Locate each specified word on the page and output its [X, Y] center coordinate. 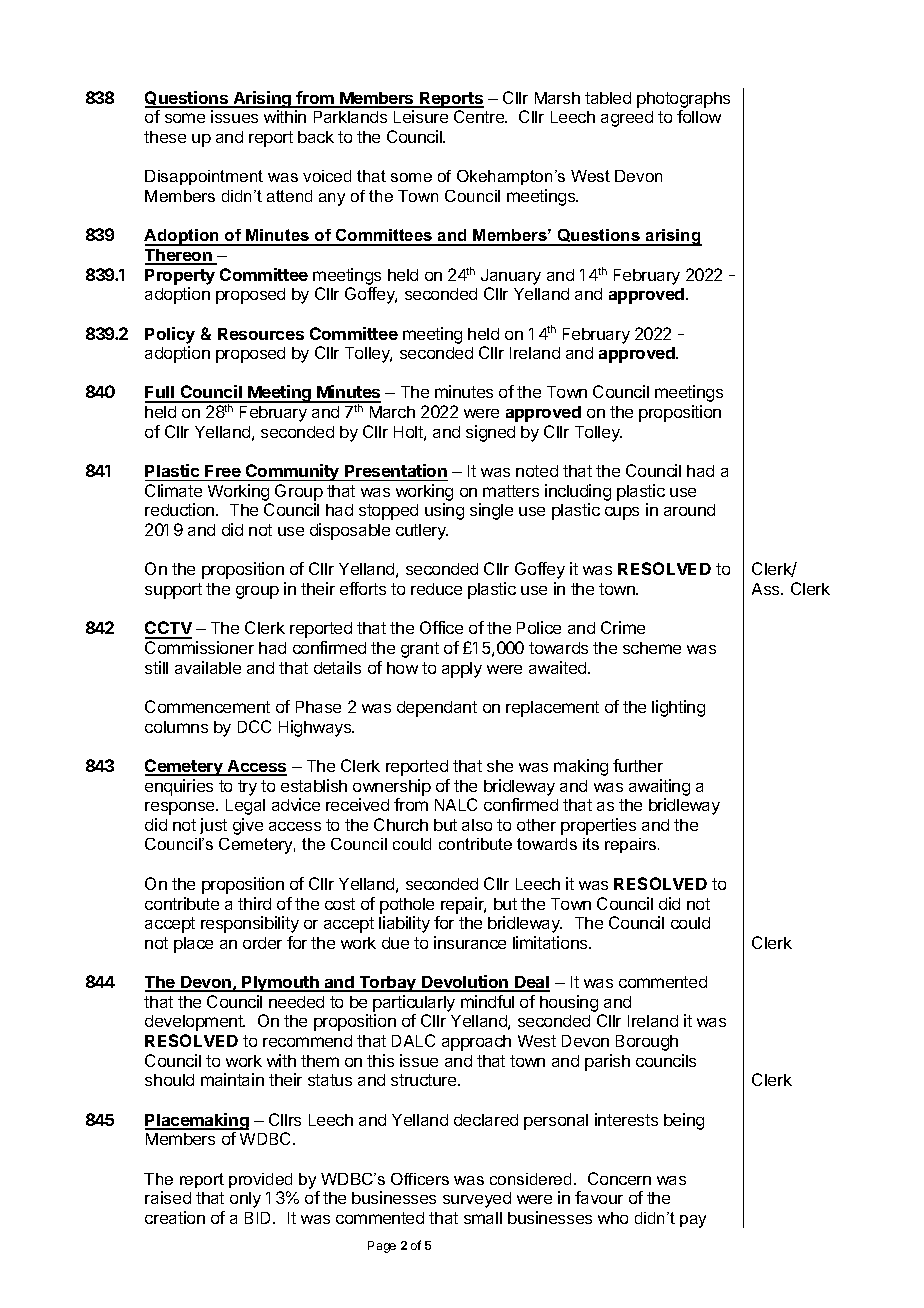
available [208, 667]
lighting [678, 708]
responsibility [250, 924]
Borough [647, 1043]
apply [462, 670]
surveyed [477, 1200]
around [689, 510]
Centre [480, 116]
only [245, 1200]
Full [161, 394]
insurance [470, 942]
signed [490, 433]
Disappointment [204, 177]
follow [699, 116]
